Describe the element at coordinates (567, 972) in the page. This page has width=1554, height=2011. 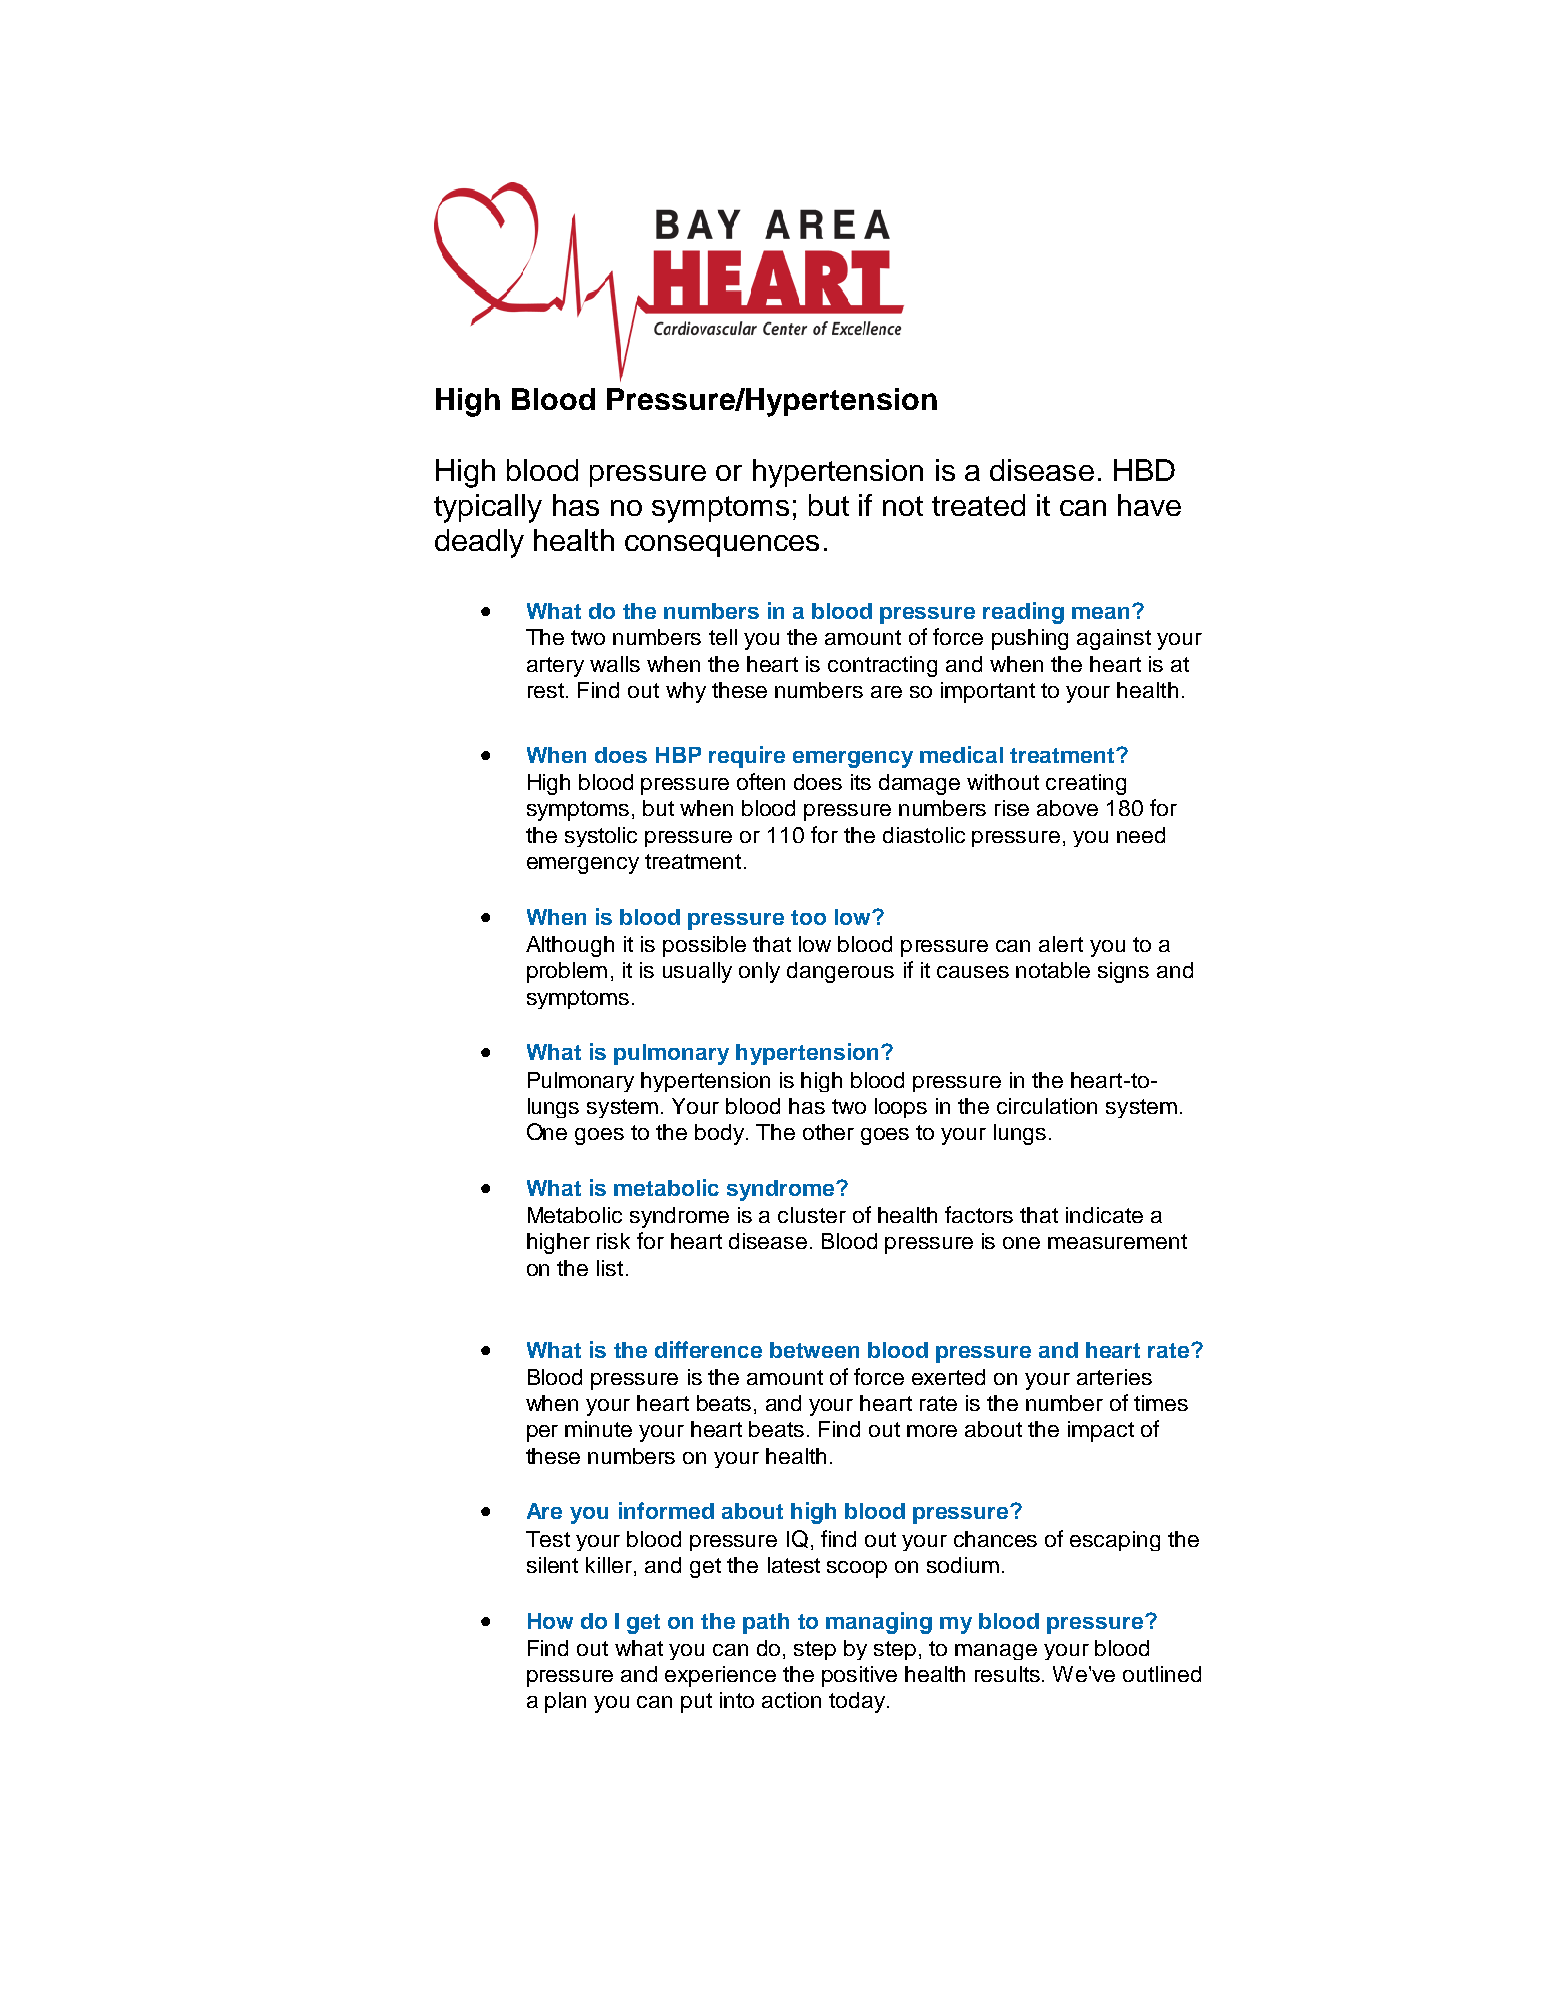
I see `problem` at that location.
